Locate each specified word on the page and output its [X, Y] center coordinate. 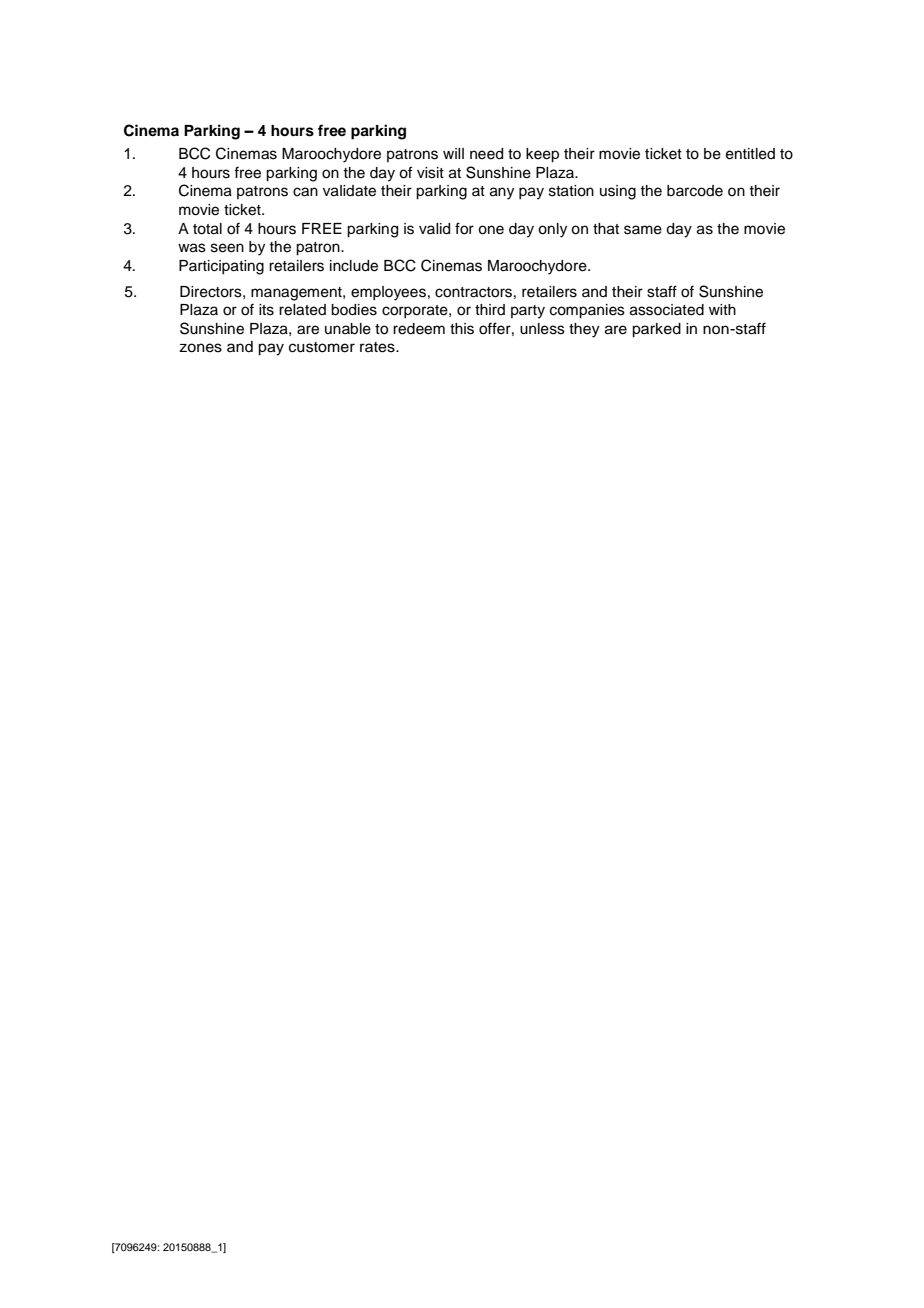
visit [430, 173]
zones [200, 348]
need [486, 154]
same [643, 230]
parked [656, 330]
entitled [750, 154]
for [464, 228]
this [462, 329]
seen [227, 248]
